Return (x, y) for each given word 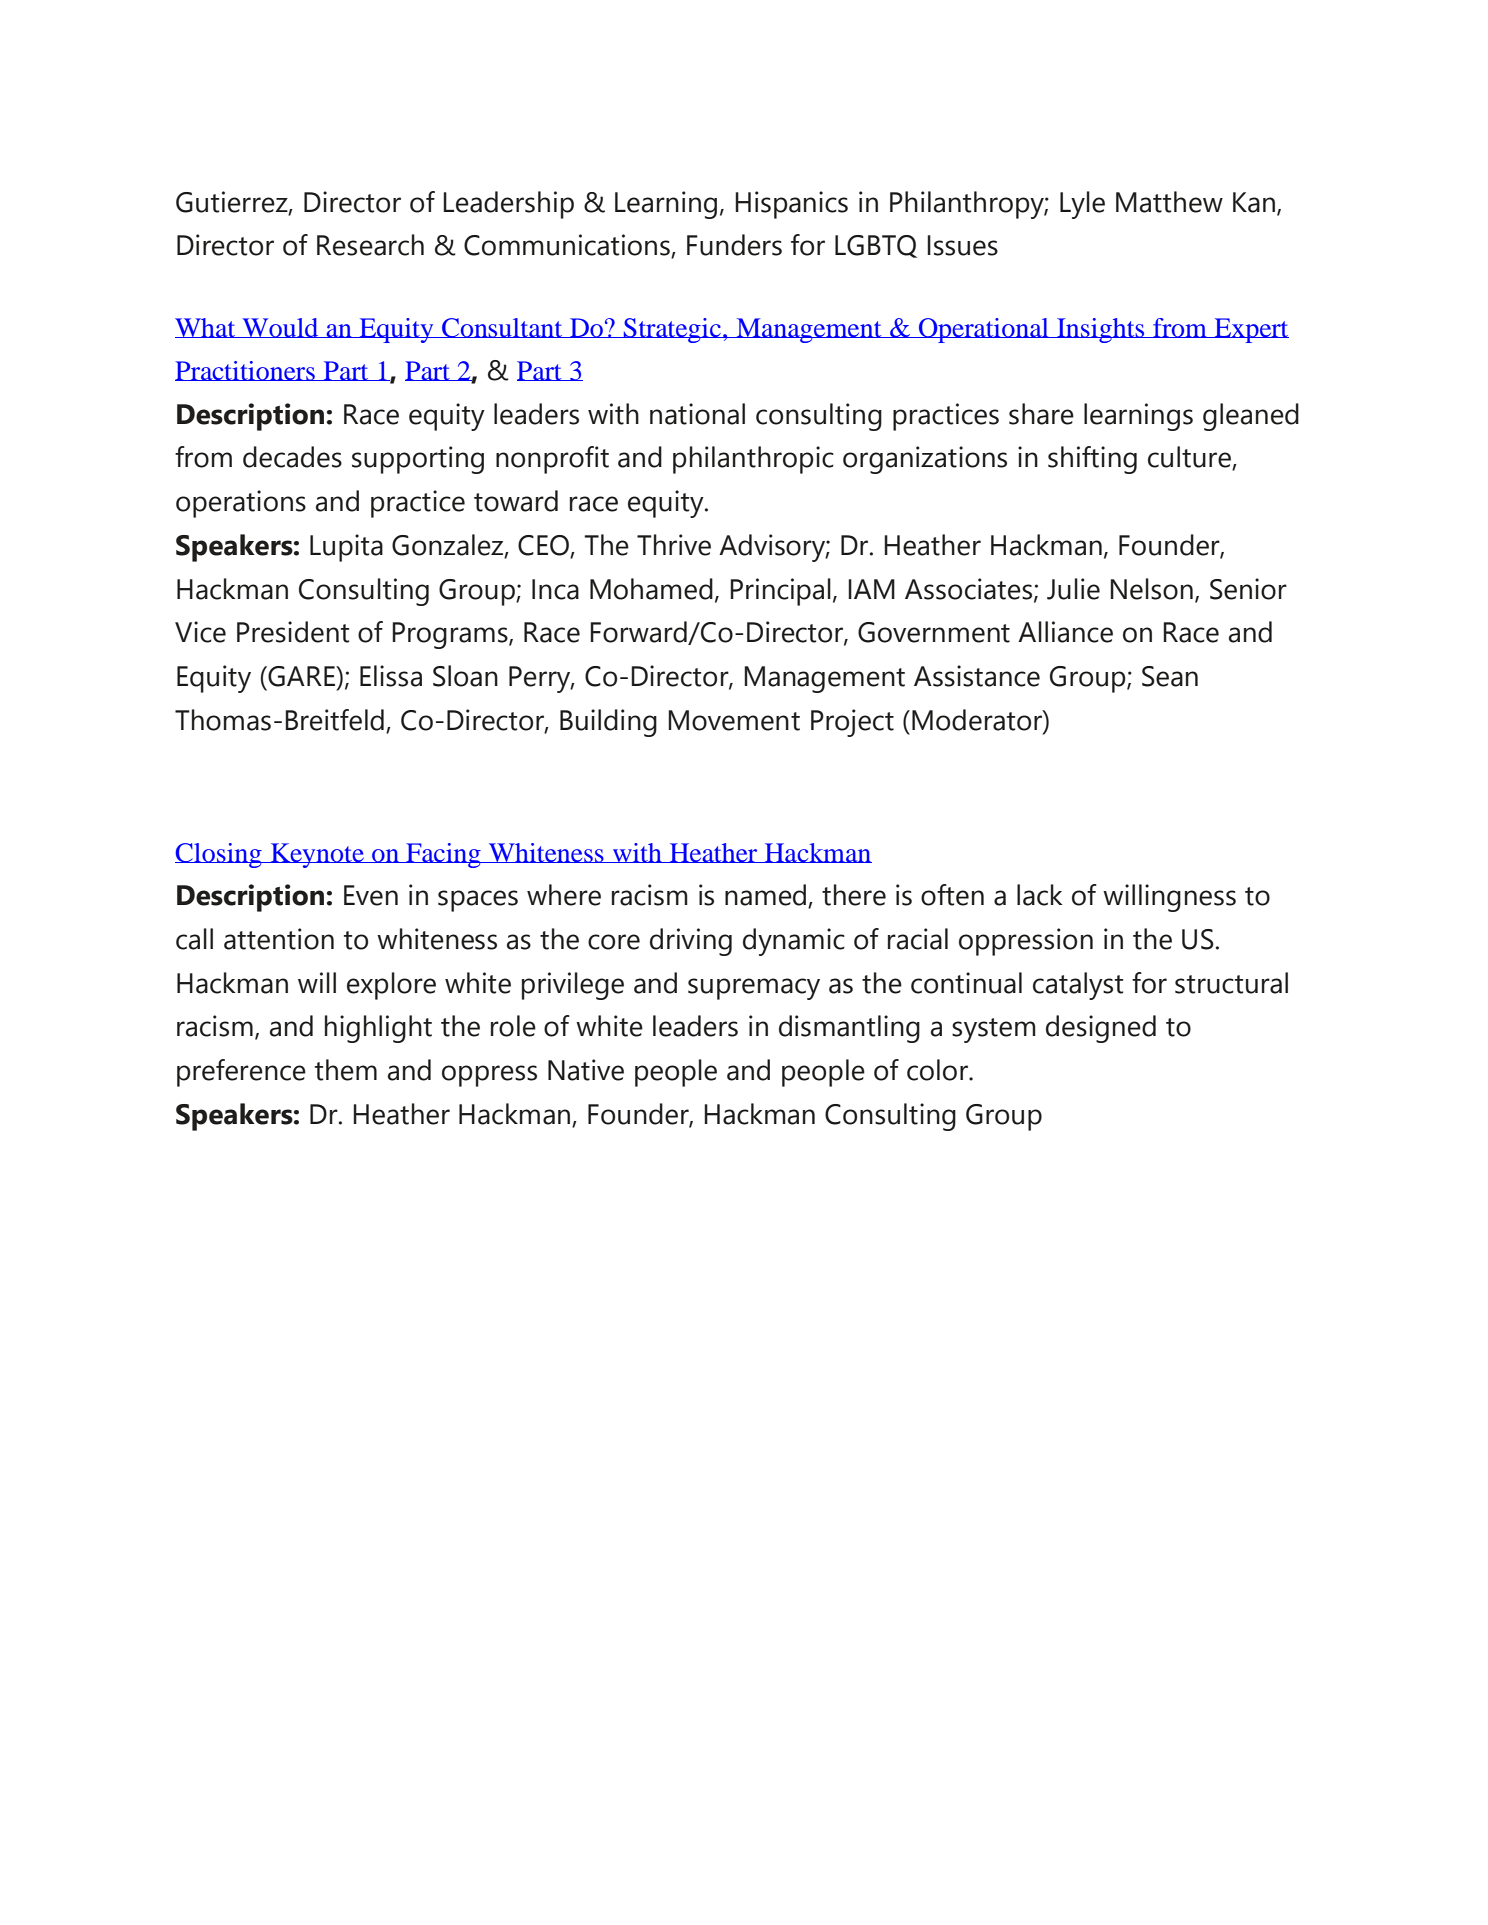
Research (370, 245)
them (346, 1070)
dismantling (849, 1029)
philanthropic (753, 460)
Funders (734, 245)
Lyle (1082, 205)
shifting (1092, 460)
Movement (734, 720)
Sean (1170, 676)
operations (241, 504)
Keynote (317, 855)
